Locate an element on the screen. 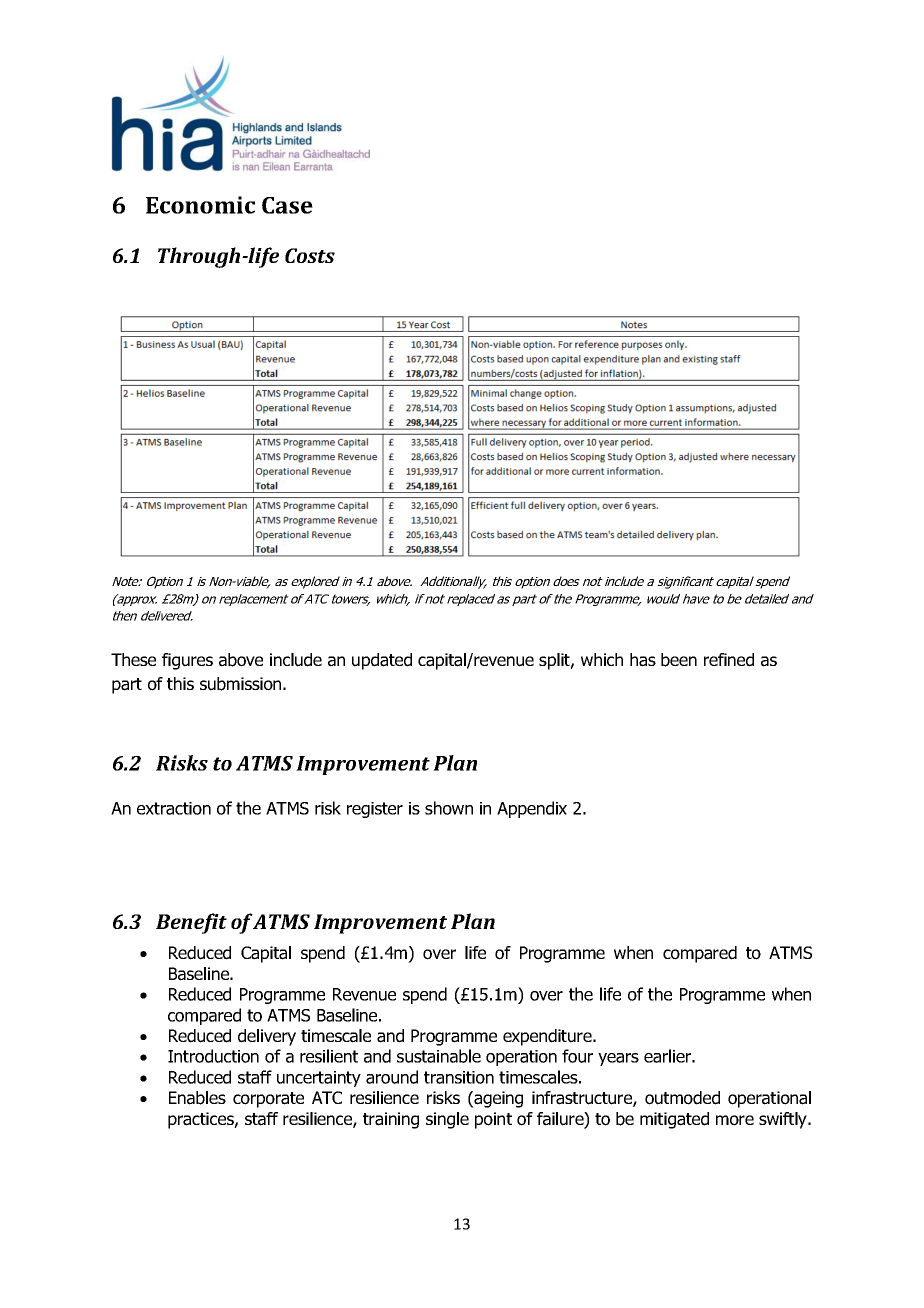 Image resolution: width=924 pixels, height=1308 pixels. Benefit is located at coordinates (191, 923).
